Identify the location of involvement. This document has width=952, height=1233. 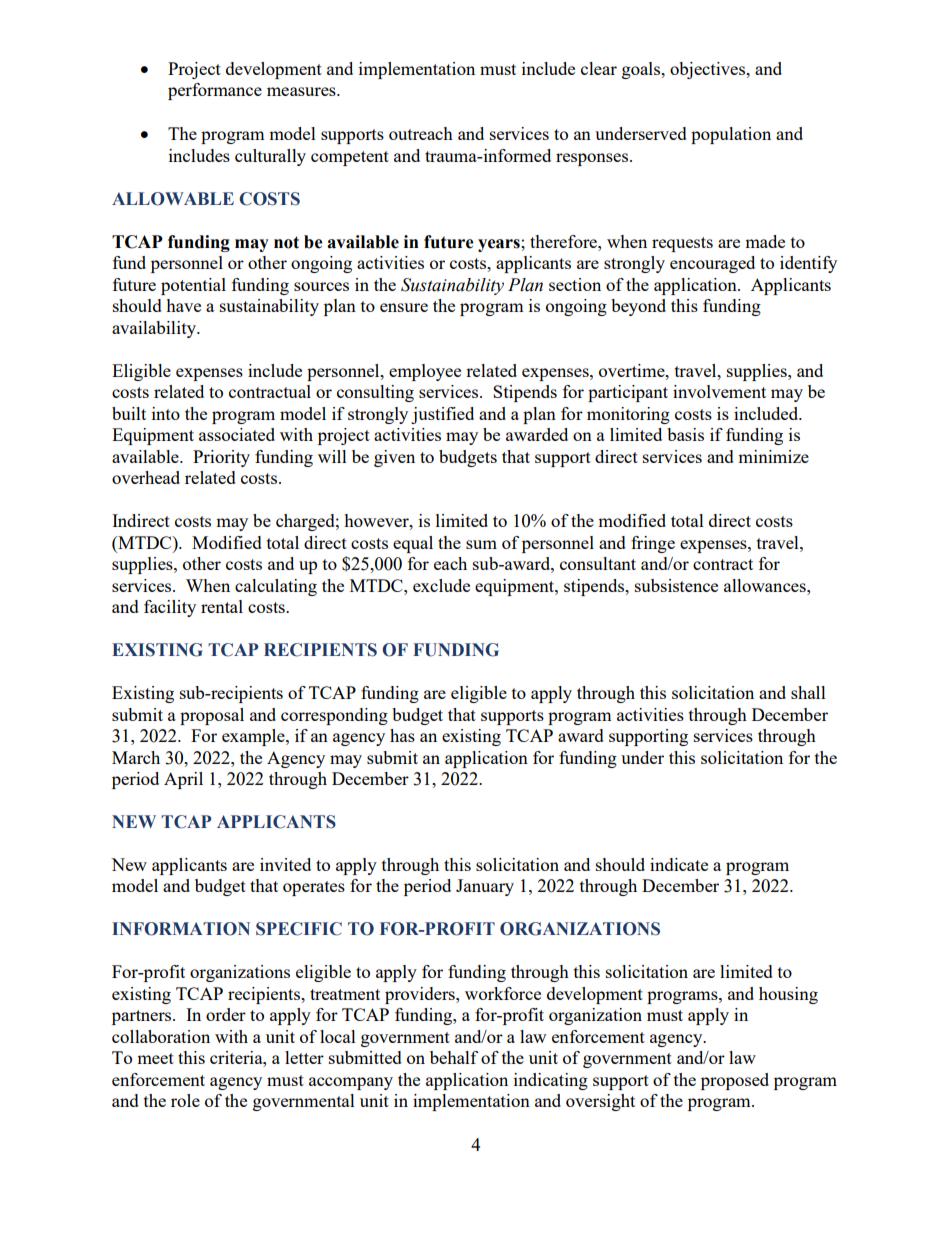
(719, 391).
